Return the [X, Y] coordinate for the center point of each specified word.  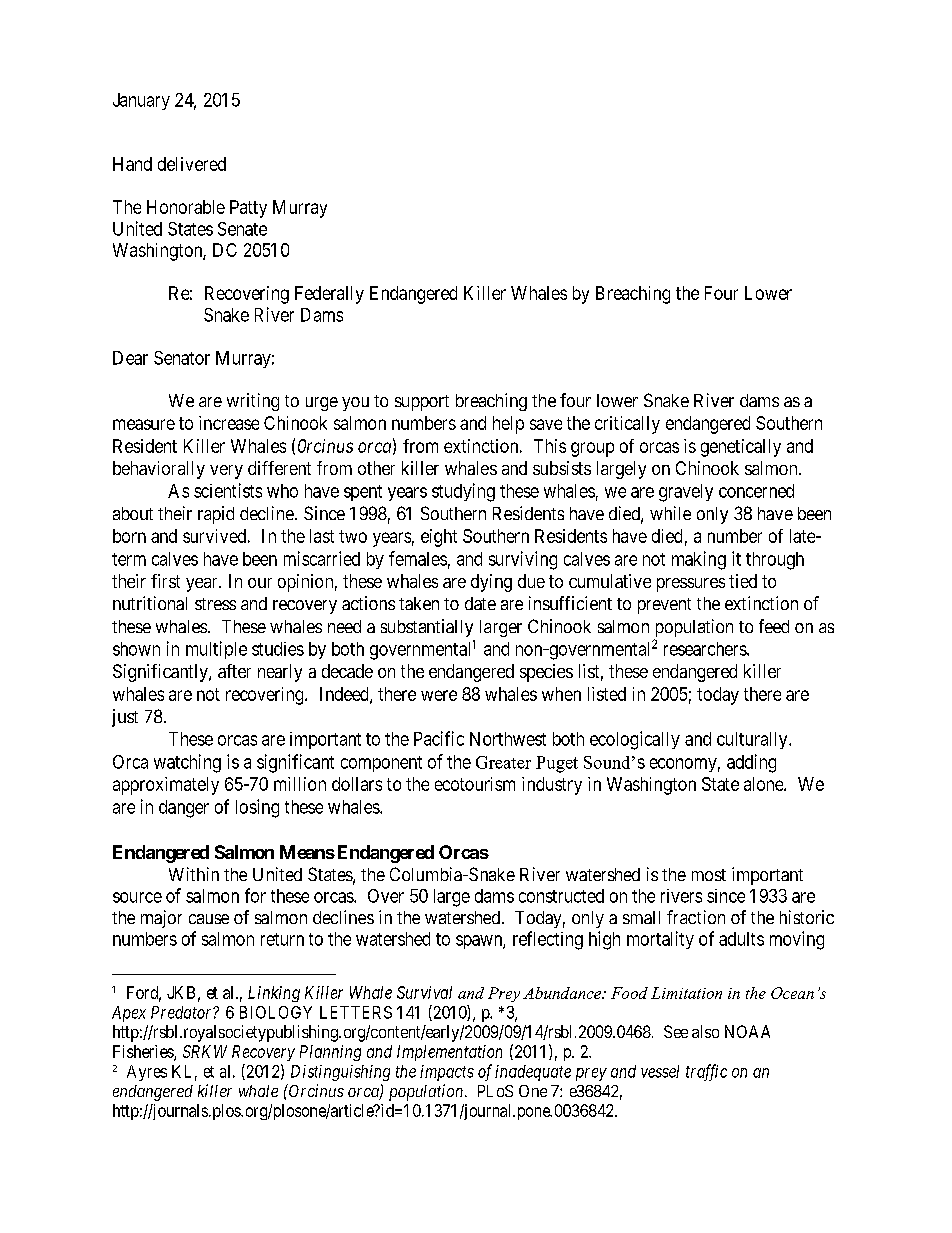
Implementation [449, 1053]
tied [743, 581]
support [422, 403]
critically [627, 425]
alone [764, 784]
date [480, 603]
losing [257, 808]
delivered [192, 164]
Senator [182, 358]
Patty [248, 209]
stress [215, 604]
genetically [741, 448]
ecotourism [475, 784]
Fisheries [144, 1052]
